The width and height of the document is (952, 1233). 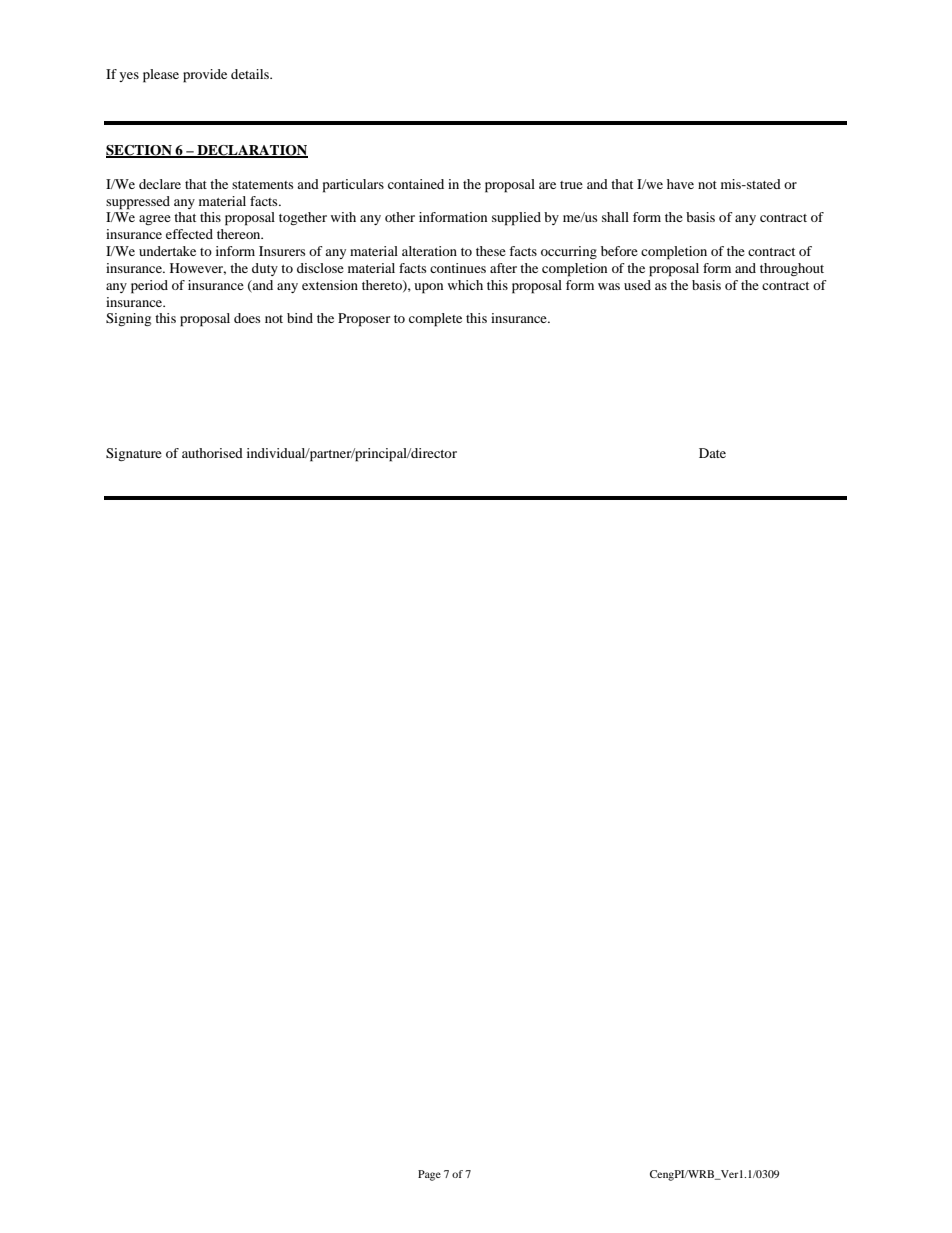 I want to click on authorised, so click(x=212, y=453).
